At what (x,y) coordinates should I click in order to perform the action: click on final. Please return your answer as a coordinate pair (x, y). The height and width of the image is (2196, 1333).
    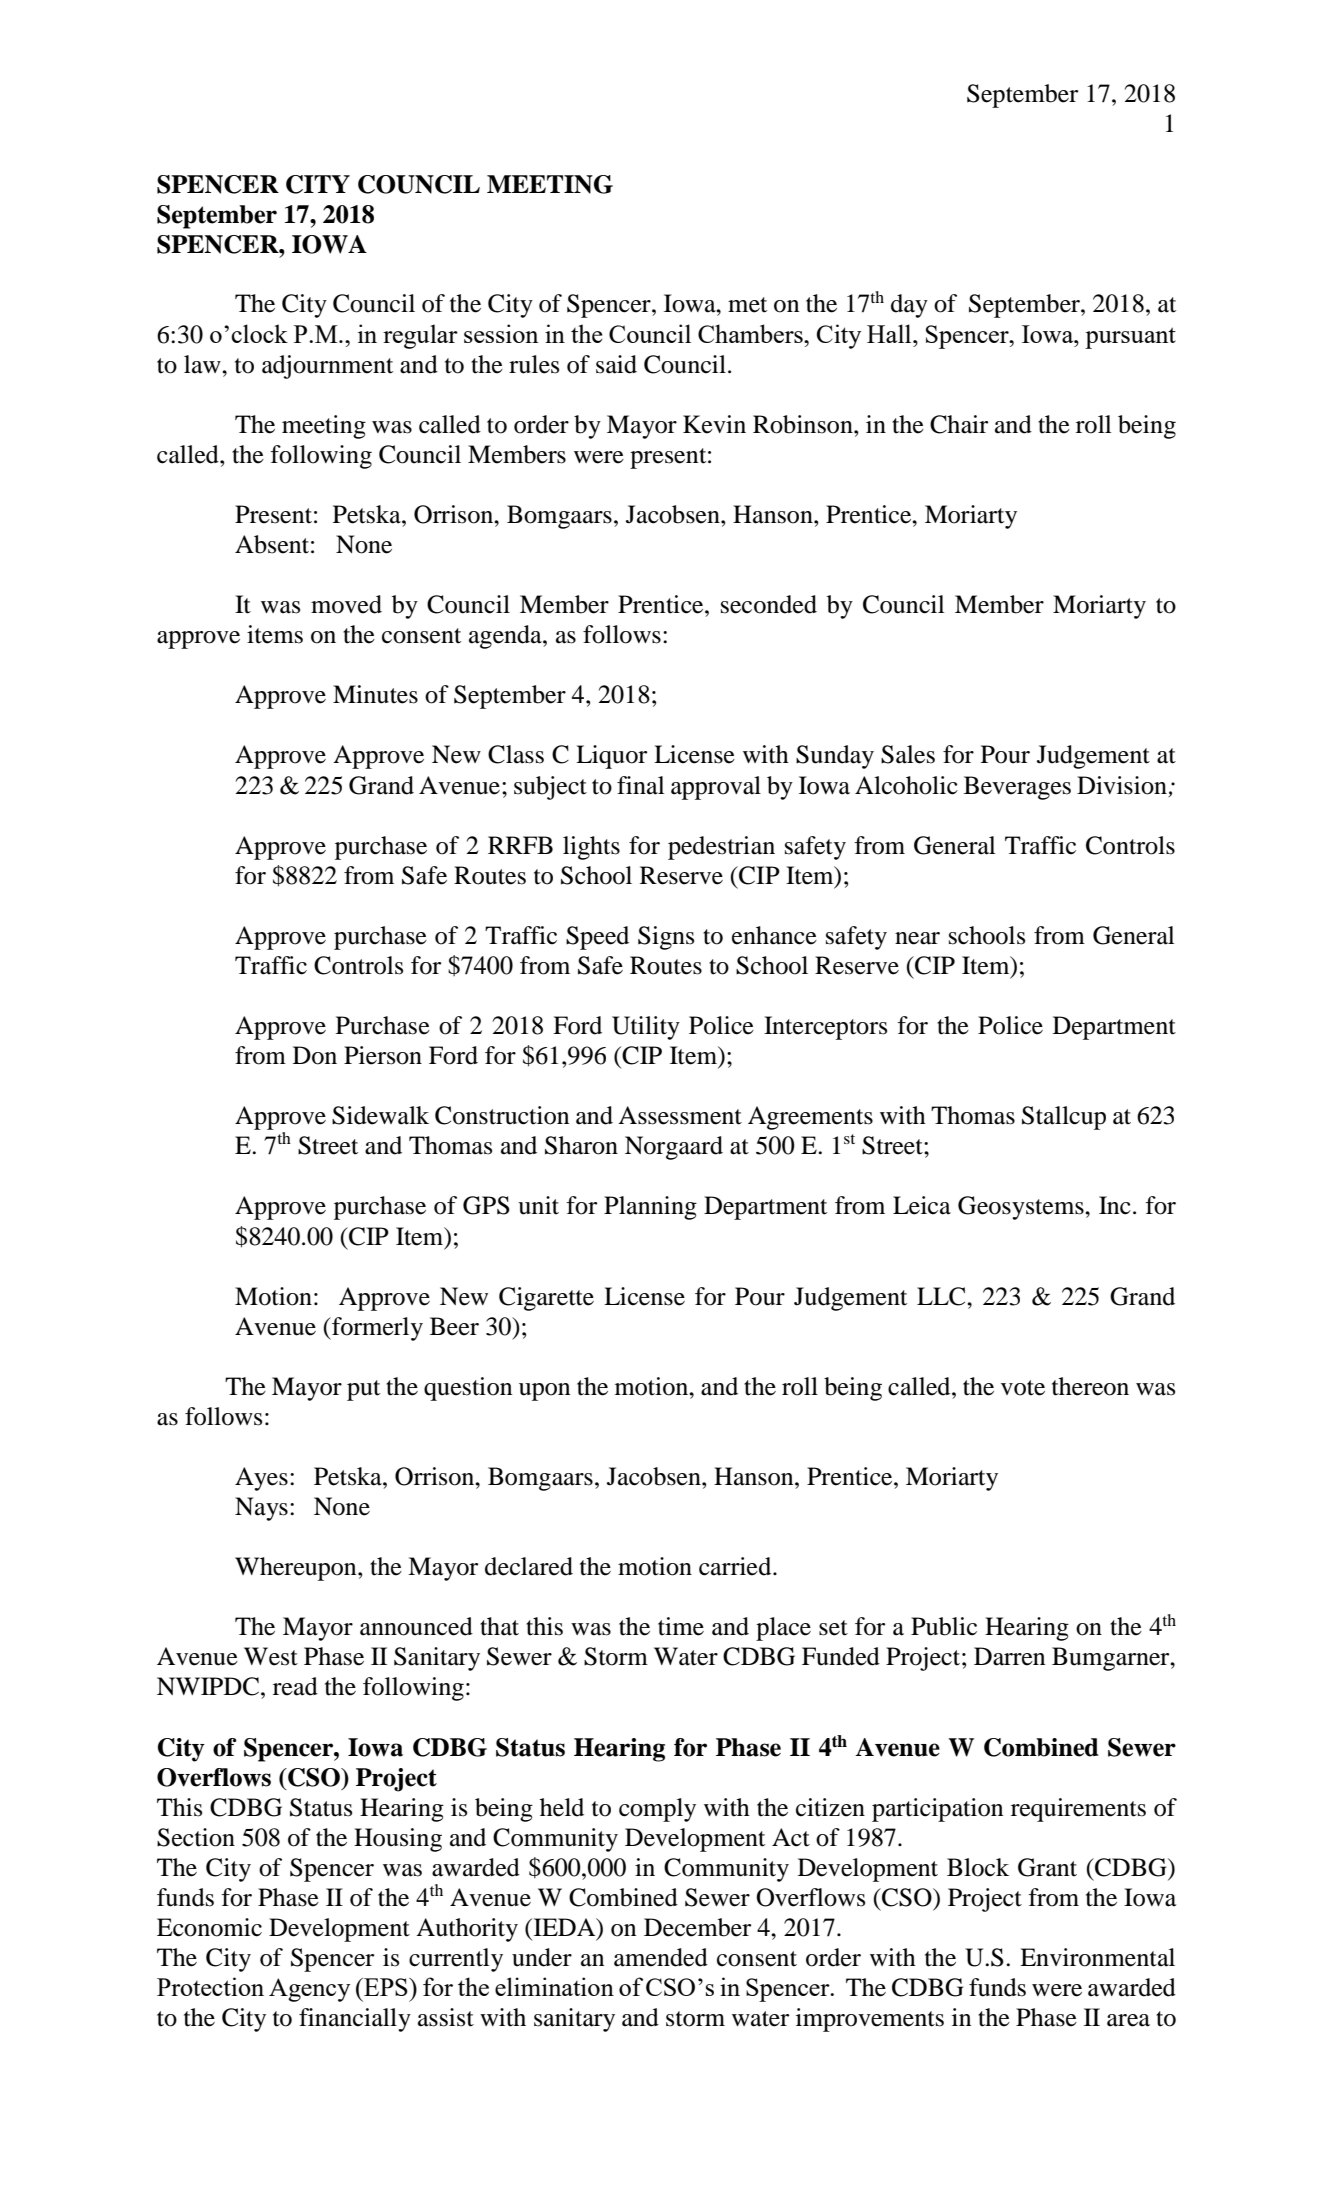
    Looking at the image, I should click on (640, 785).
